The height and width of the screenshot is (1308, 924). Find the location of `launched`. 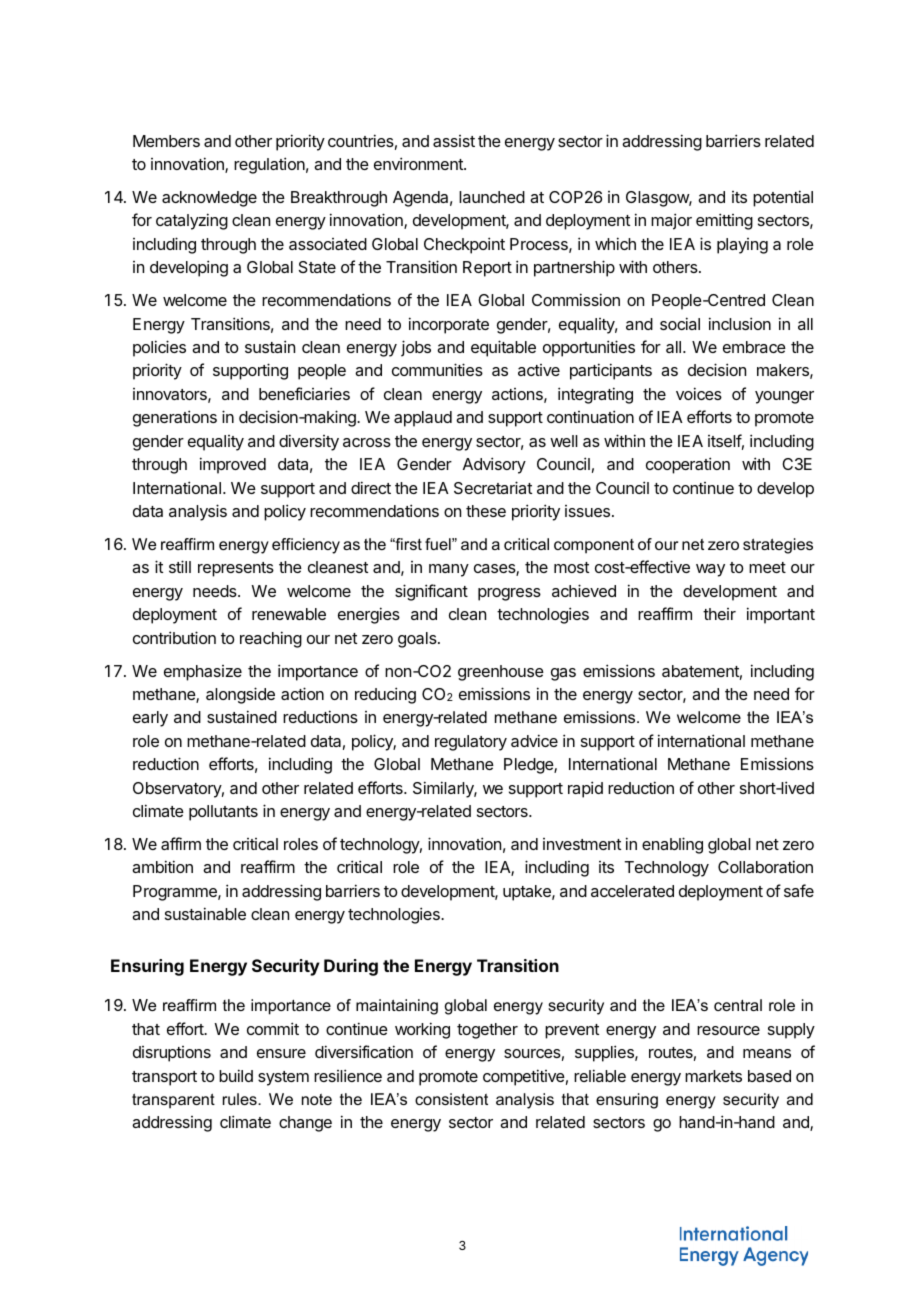

launched is located at coordinates (492, 197).
